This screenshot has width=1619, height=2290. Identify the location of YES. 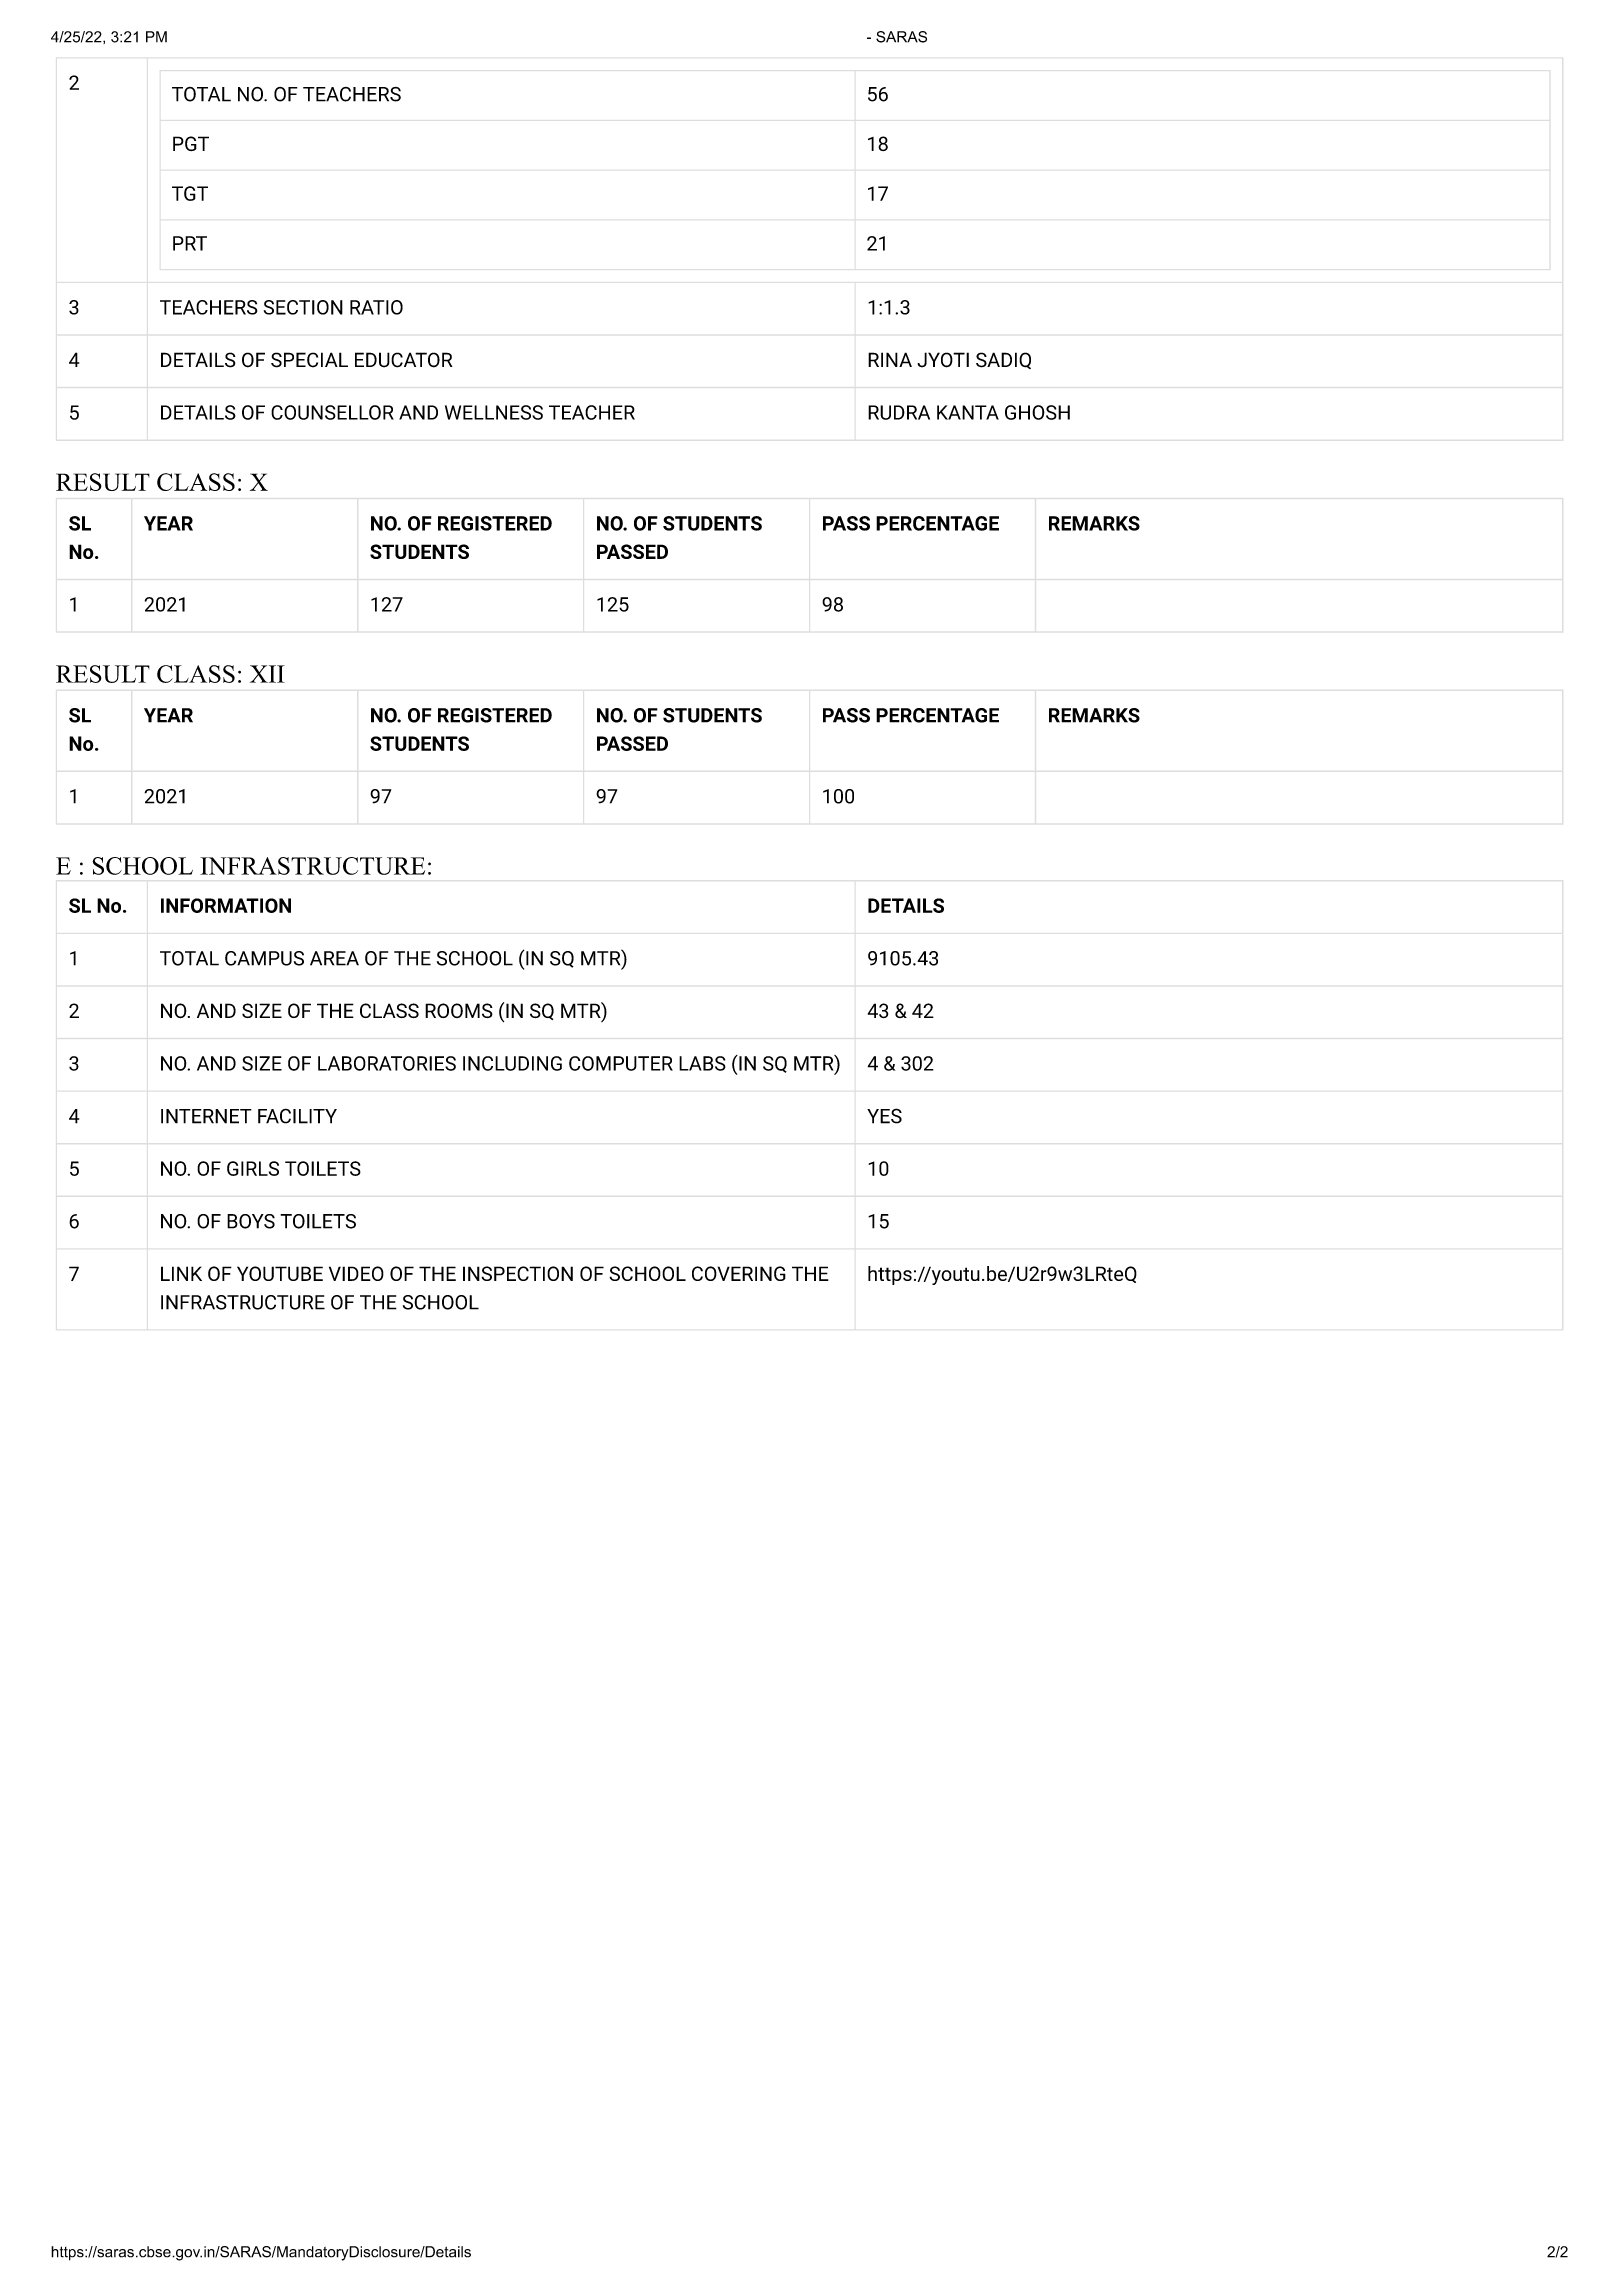
(884, 1116).
